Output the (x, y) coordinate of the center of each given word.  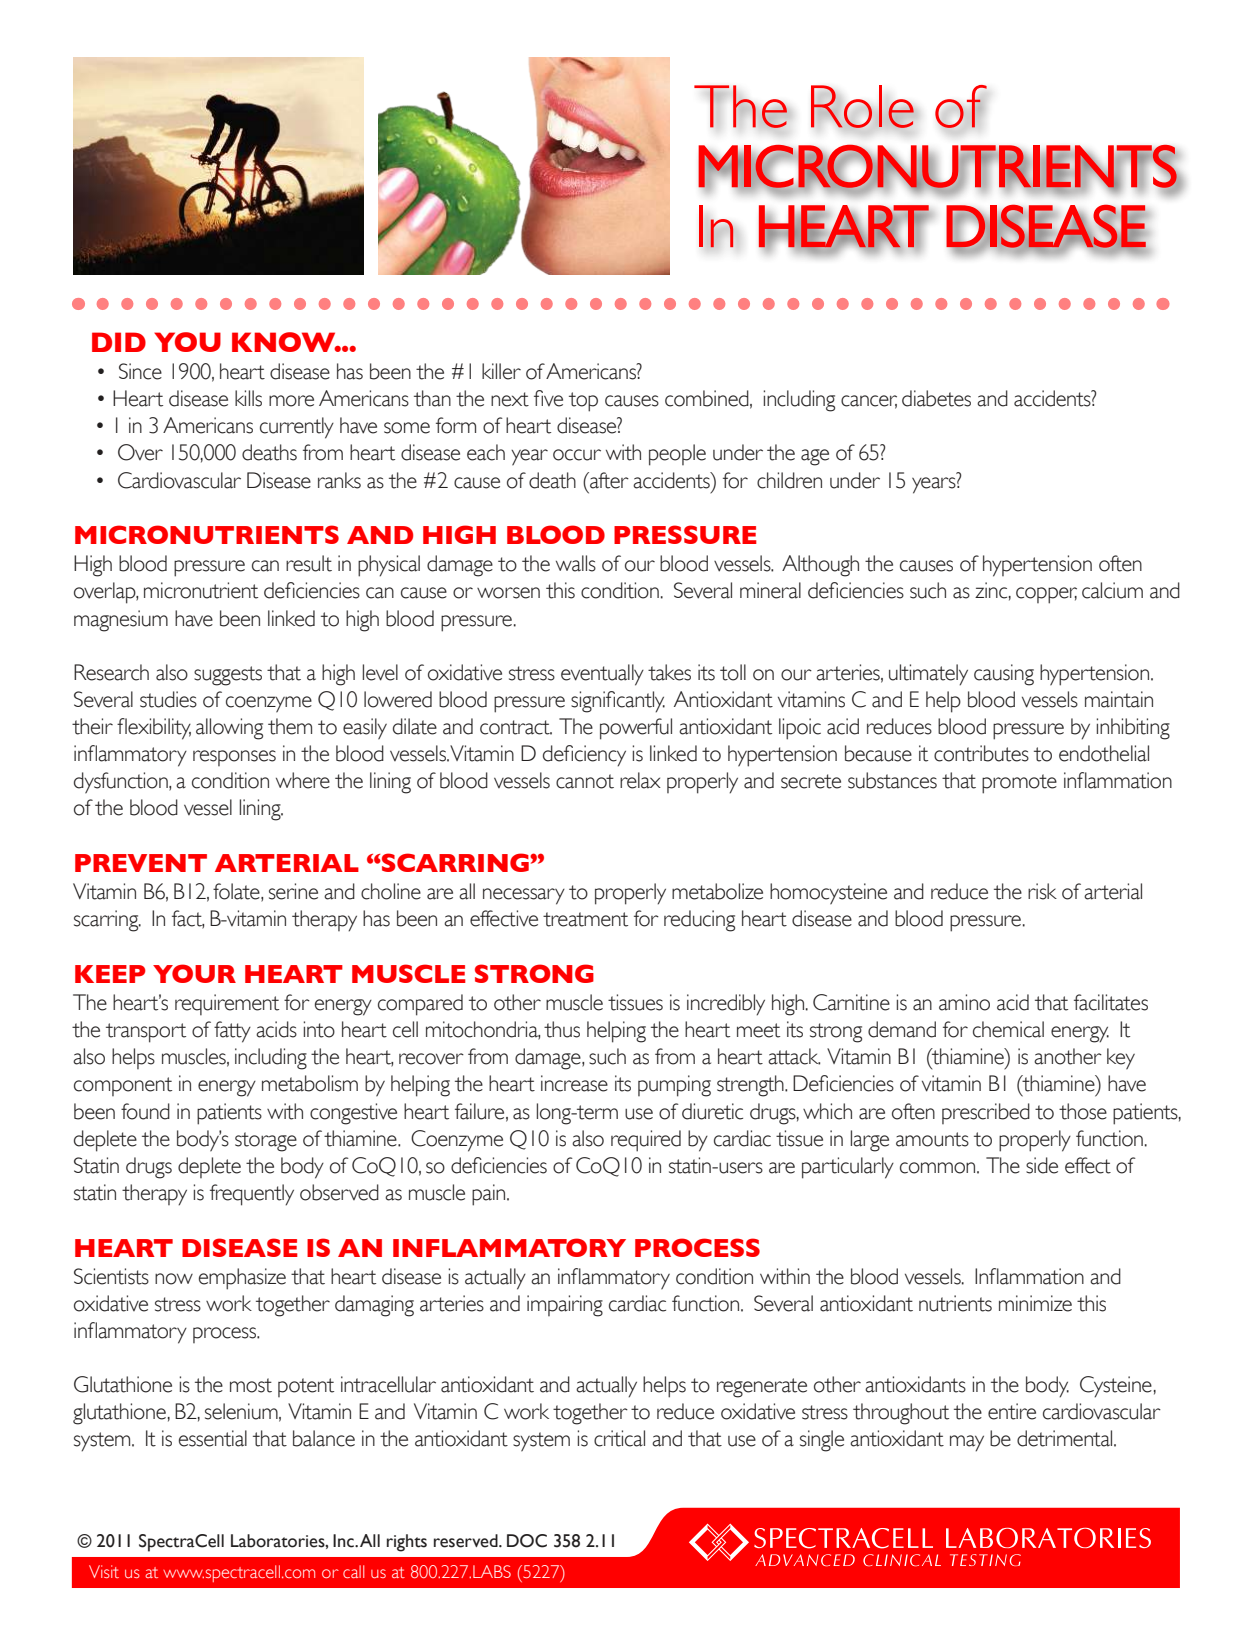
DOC (527, 1541)
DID (119, 342)
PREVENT (141, 863)
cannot (585, 781)
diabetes (936, 398)
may (967, 1443)
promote (1019, 784)
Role (863, 106)
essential (213, 1438)
